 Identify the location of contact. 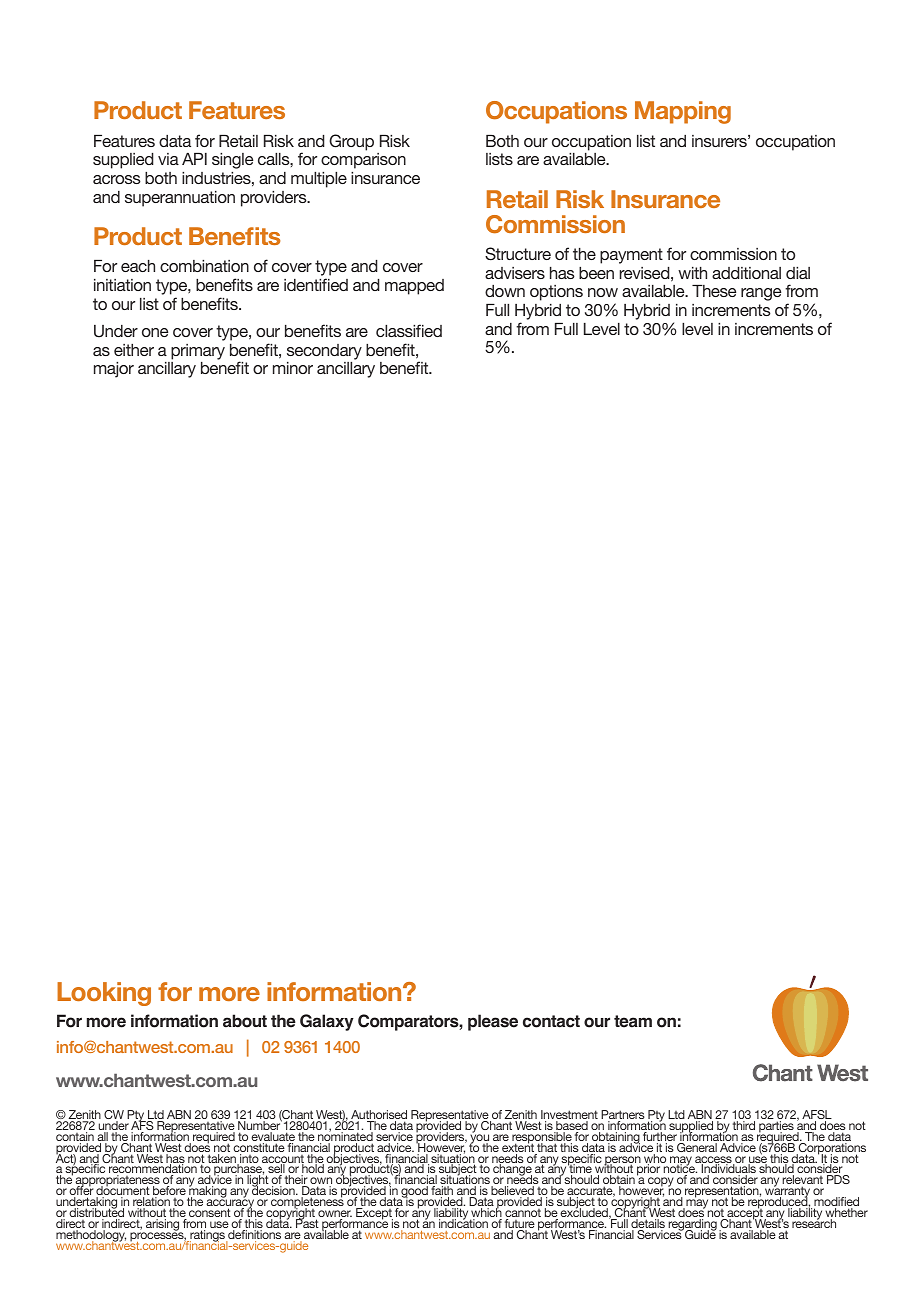
(551, 1021).
